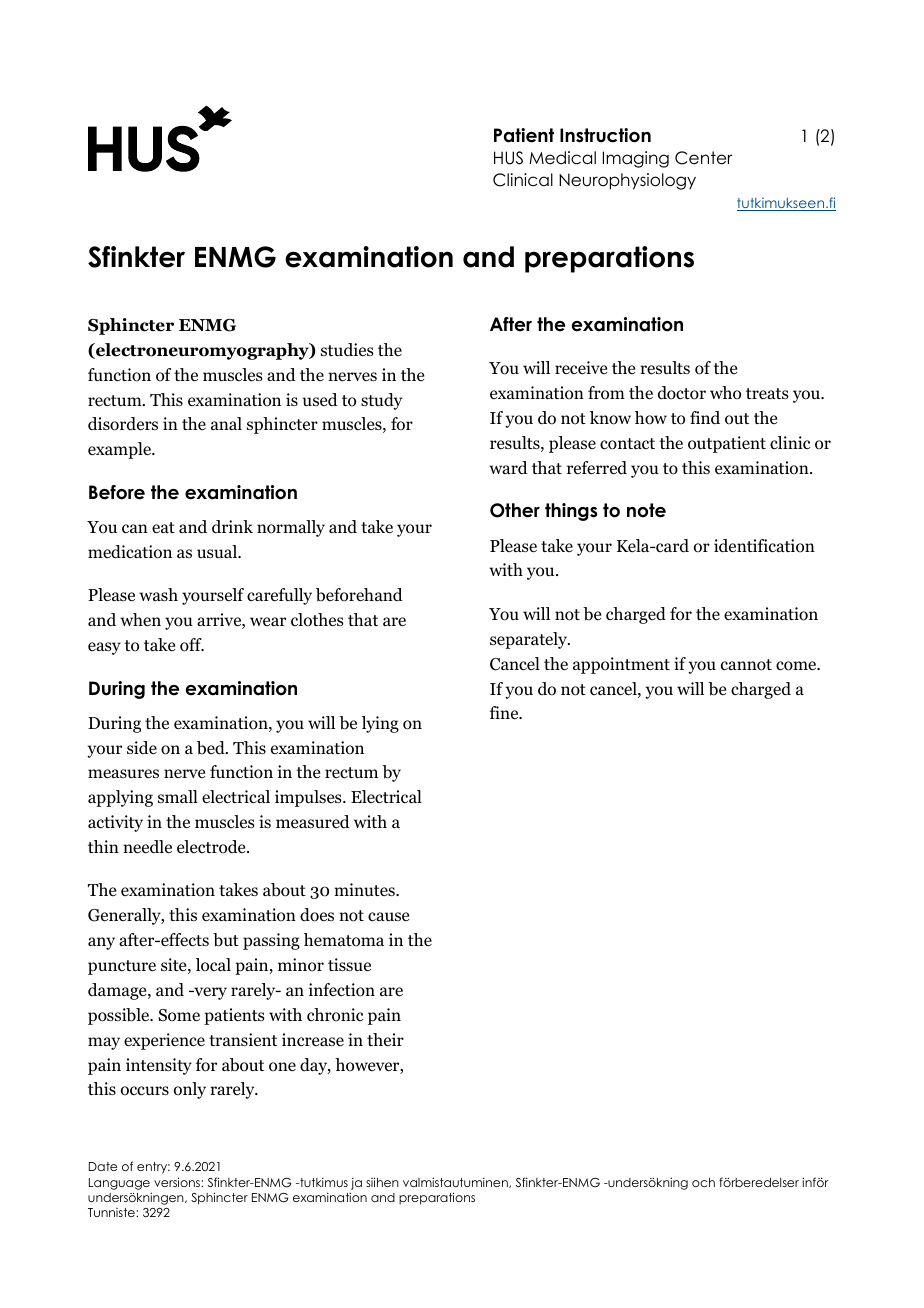 This page has width=924, height=1308. I want to click on Center, so click(703, 158).
